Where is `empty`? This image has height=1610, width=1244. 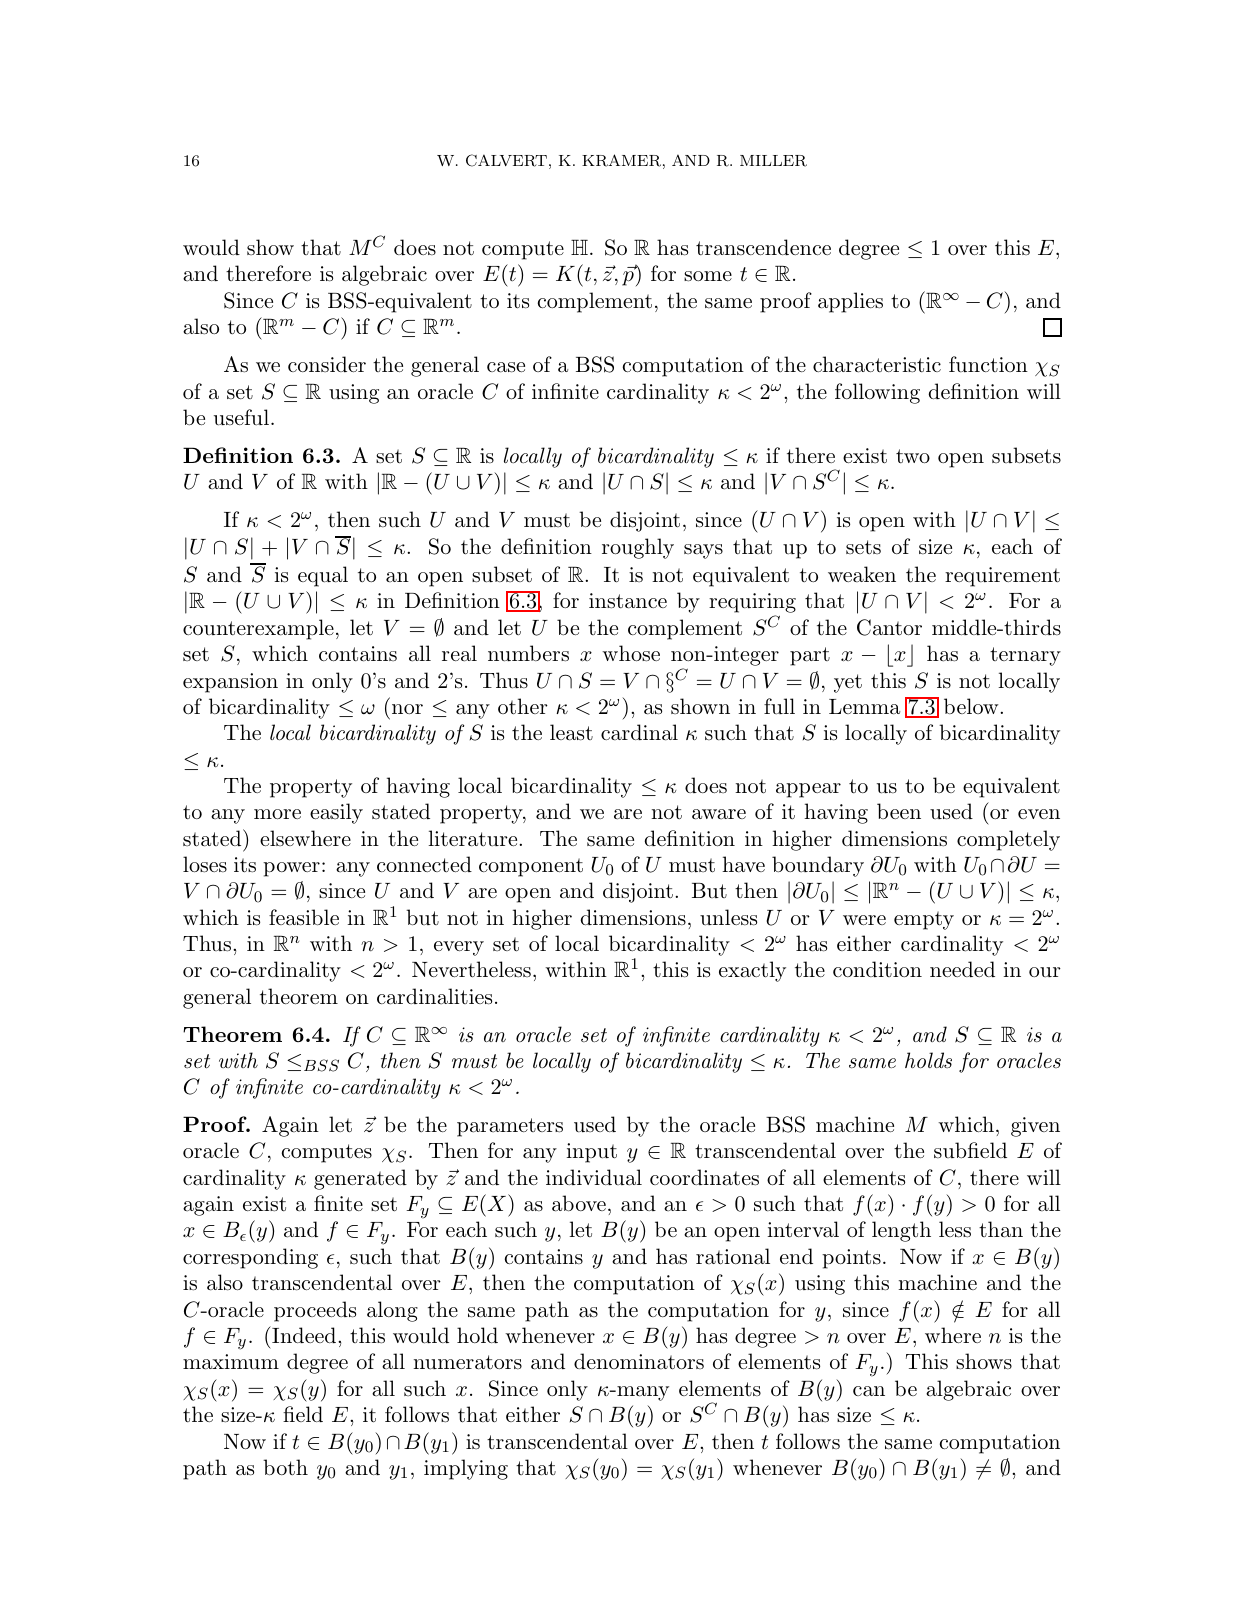 empty is located at coordinates (924, 920).
